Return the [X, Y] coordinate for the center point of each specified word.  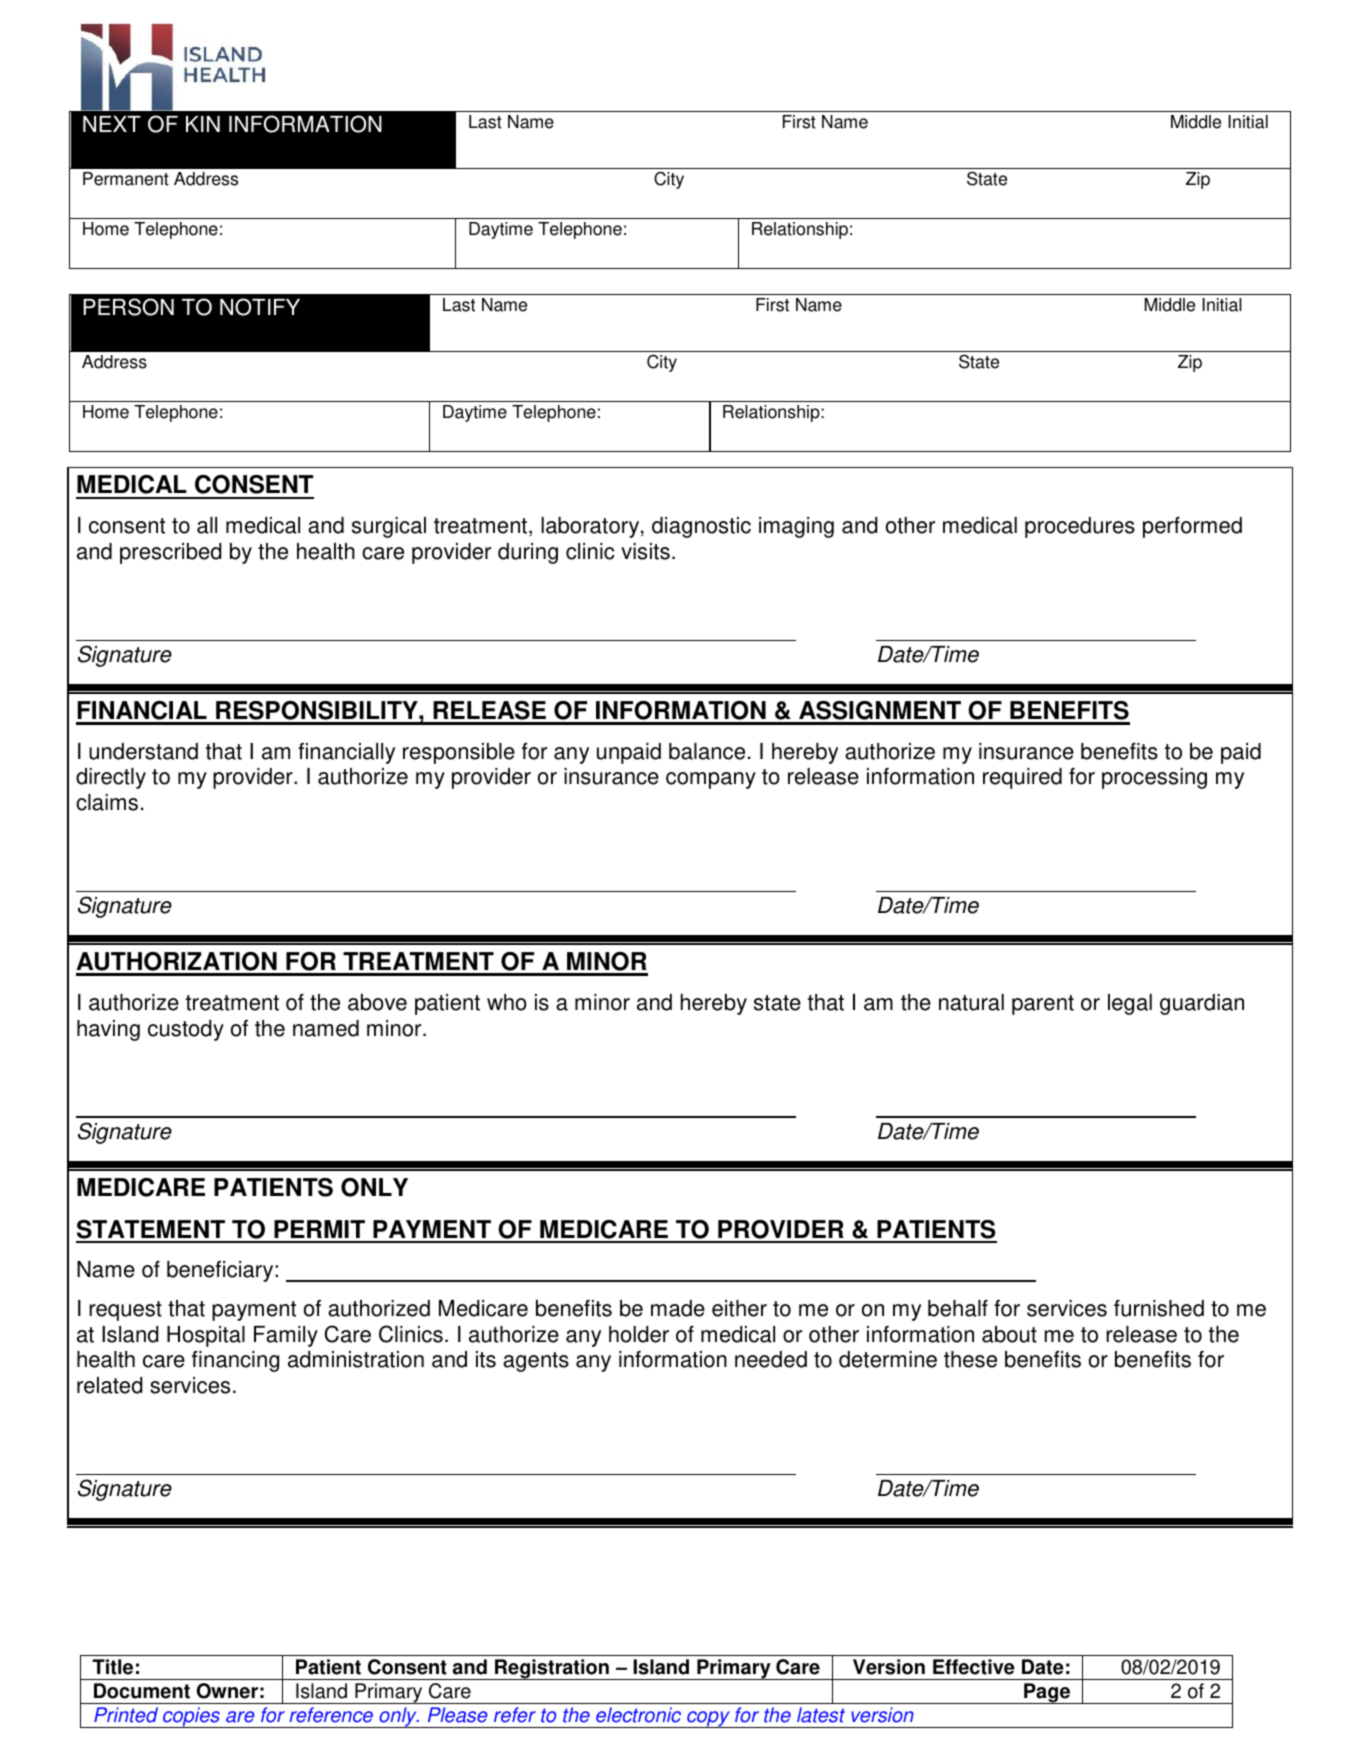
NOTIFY [260, 307]
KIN [203, 124]
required [1022, 778]
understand [143, 751]
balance [707, 751]
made [678, 1308]
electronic [638, 1715]
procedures [1080, 527]
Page [1047, 1693]
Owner [227, 1691]
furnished [1159, 1308]
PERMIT [319, 1229]
